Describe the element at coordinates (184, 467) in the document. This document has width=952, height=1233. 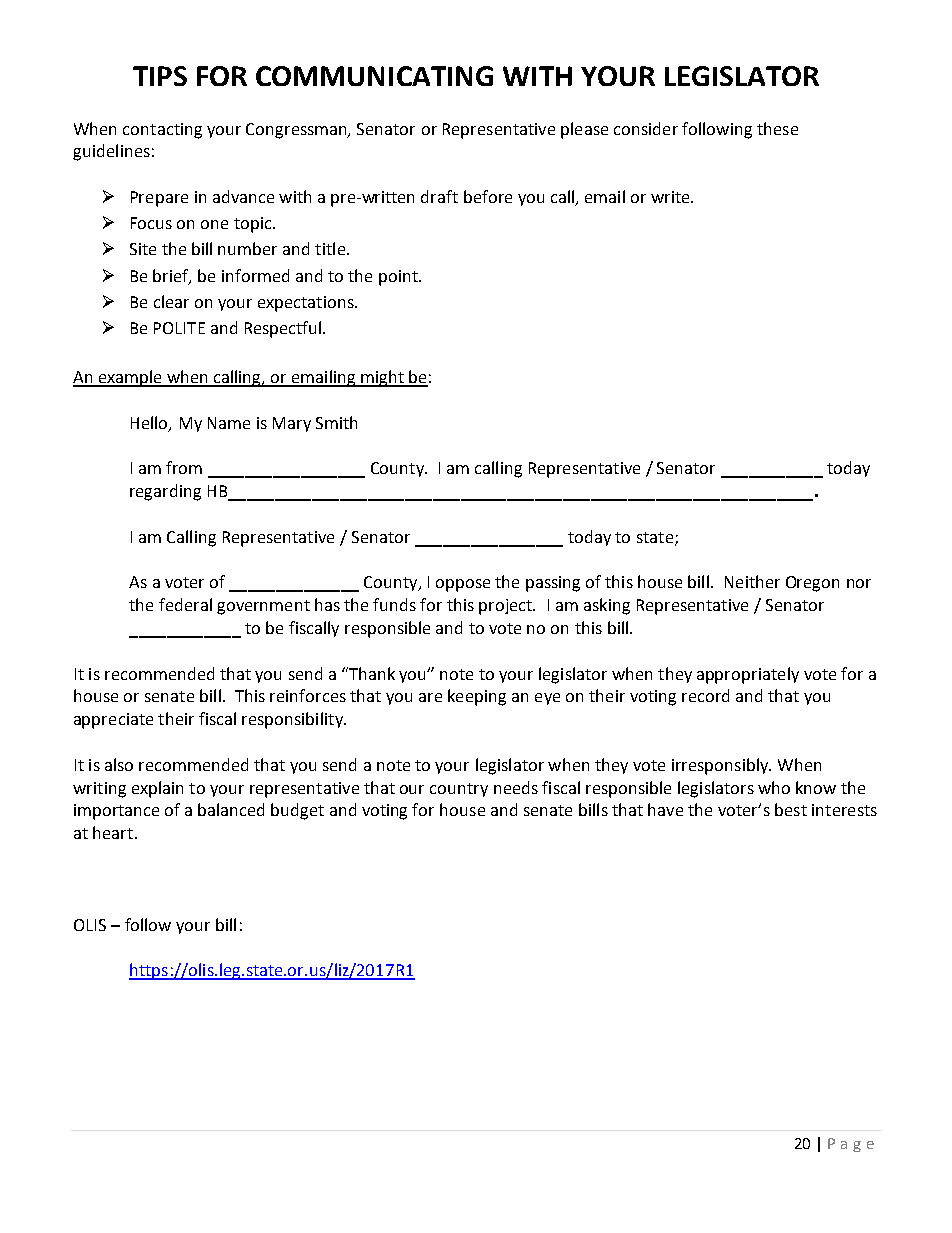
I see `from` at that location.
